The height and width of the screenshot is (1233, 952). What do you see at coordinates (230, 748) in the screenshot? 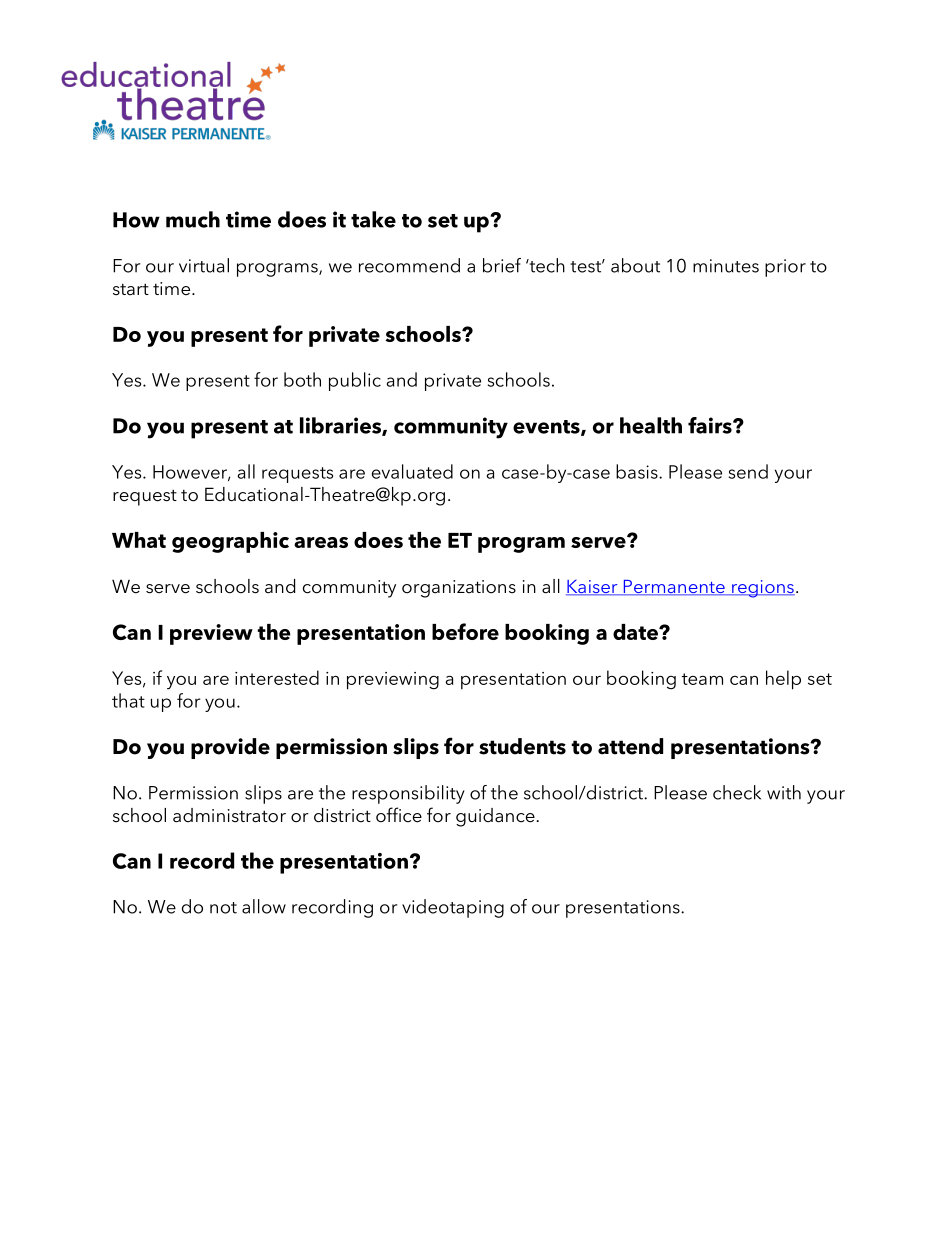
I see `provide` at bounding box center [230, 748].
